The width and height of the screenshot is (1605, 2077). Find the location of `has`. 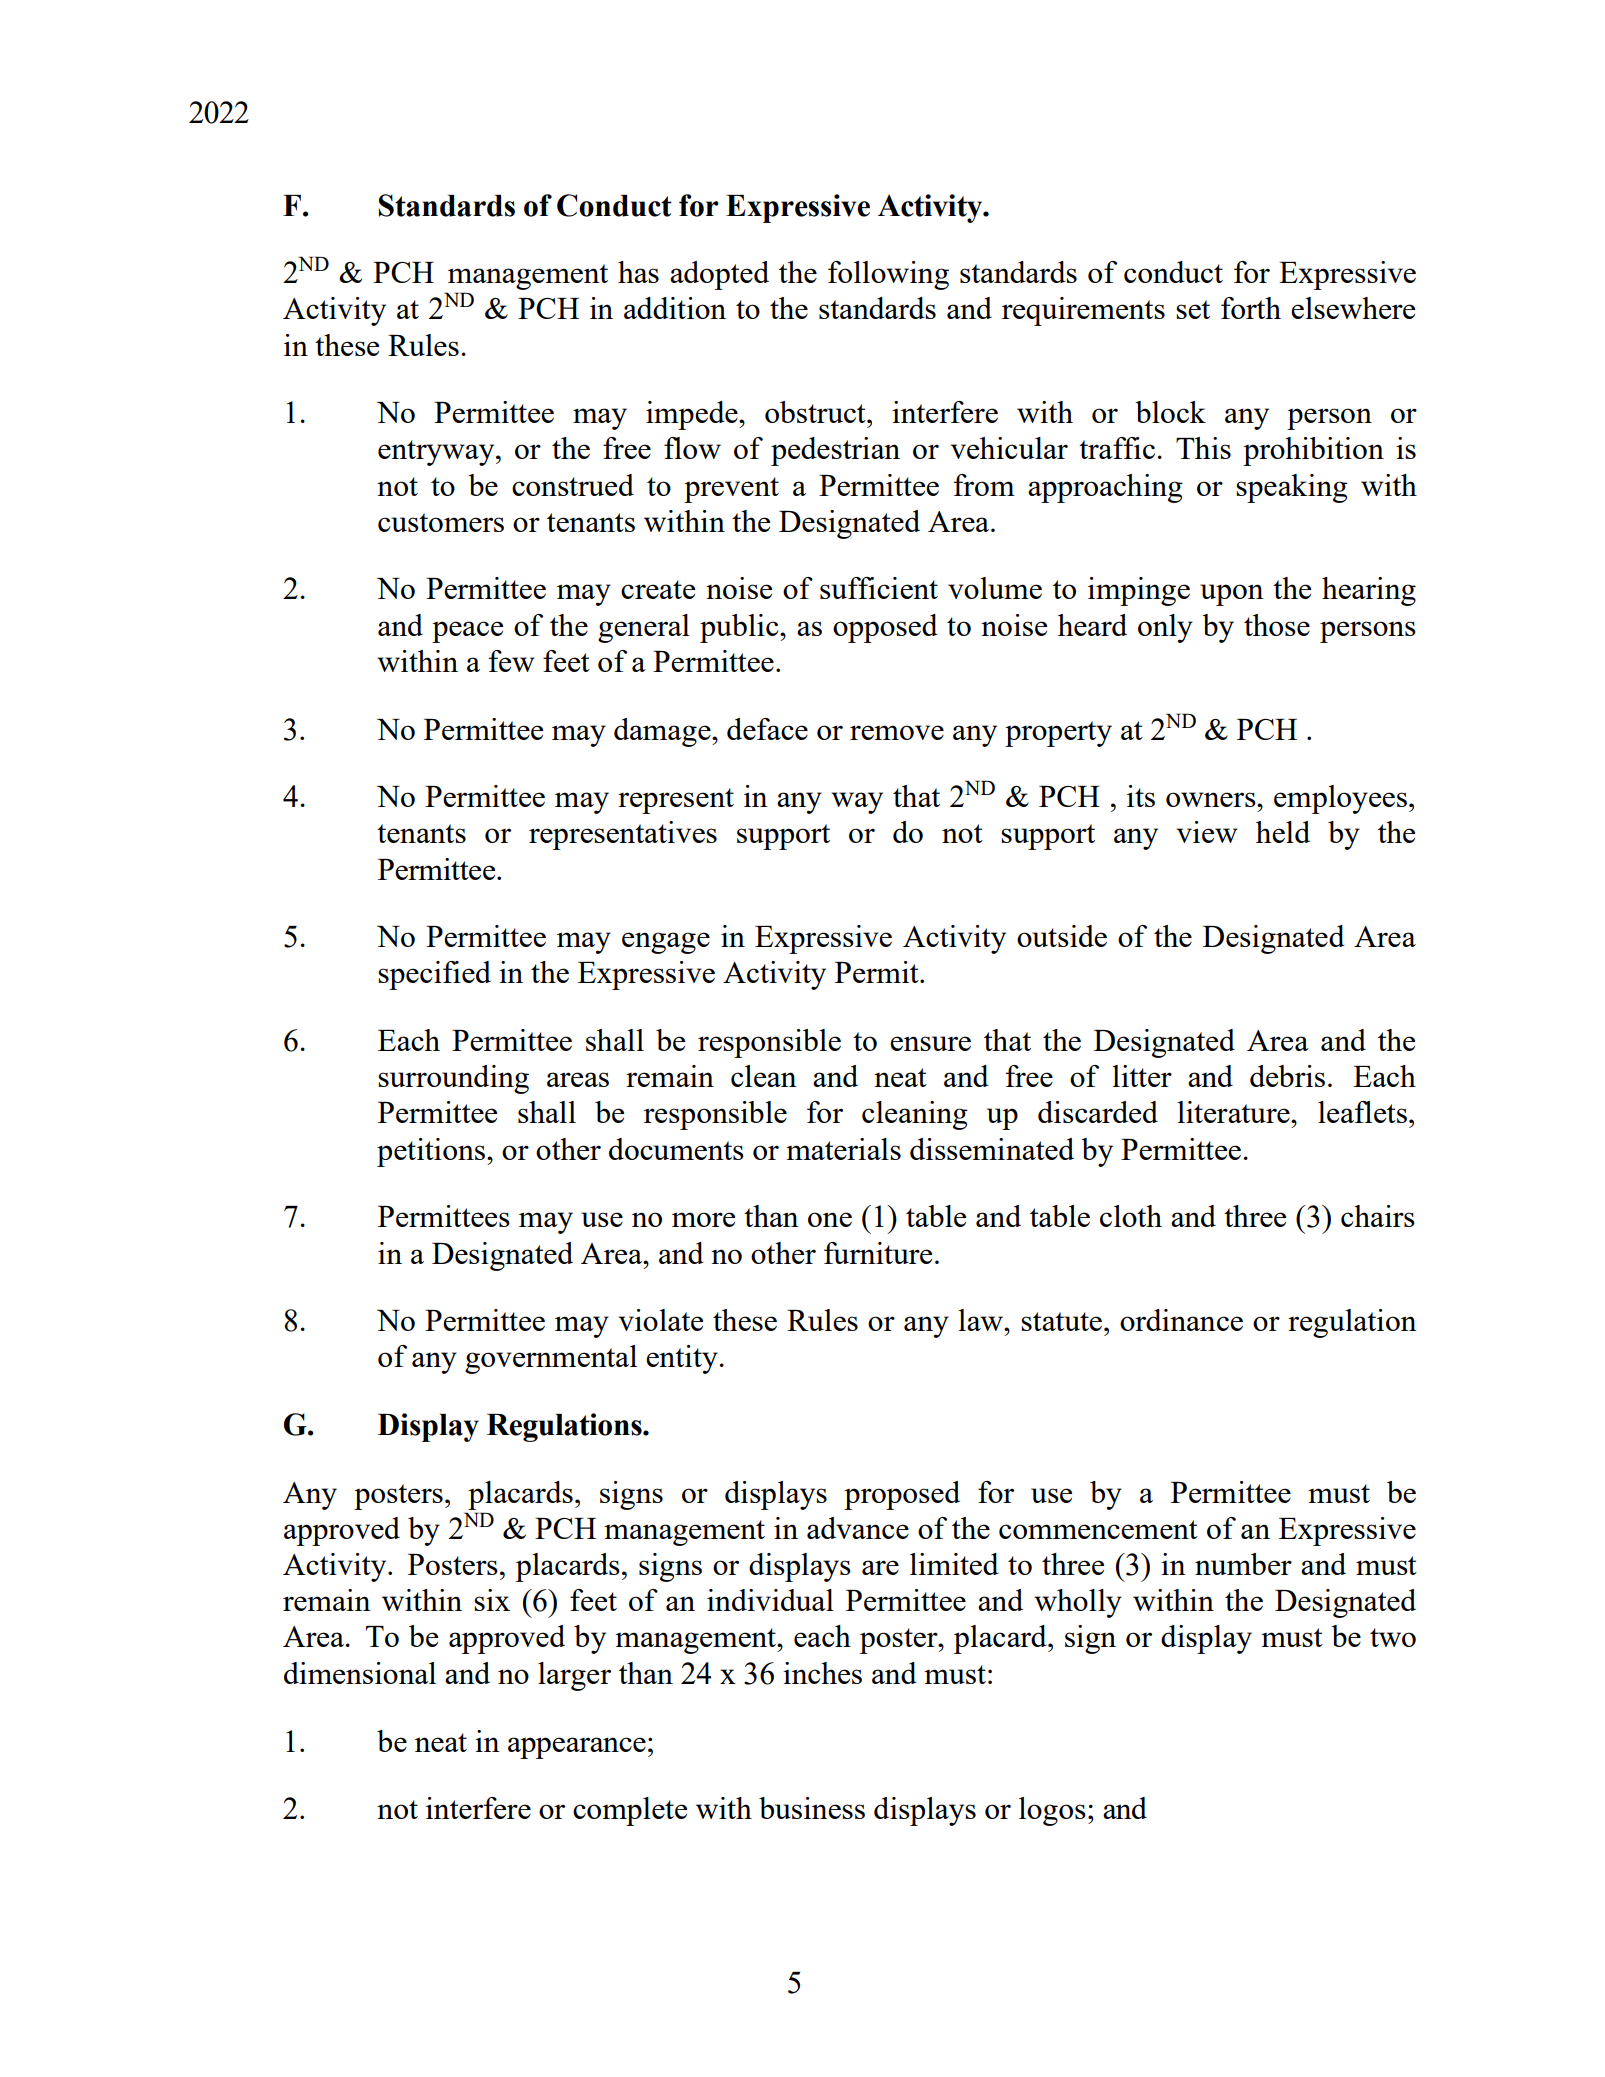

has is located at coordinates (638, 272).
